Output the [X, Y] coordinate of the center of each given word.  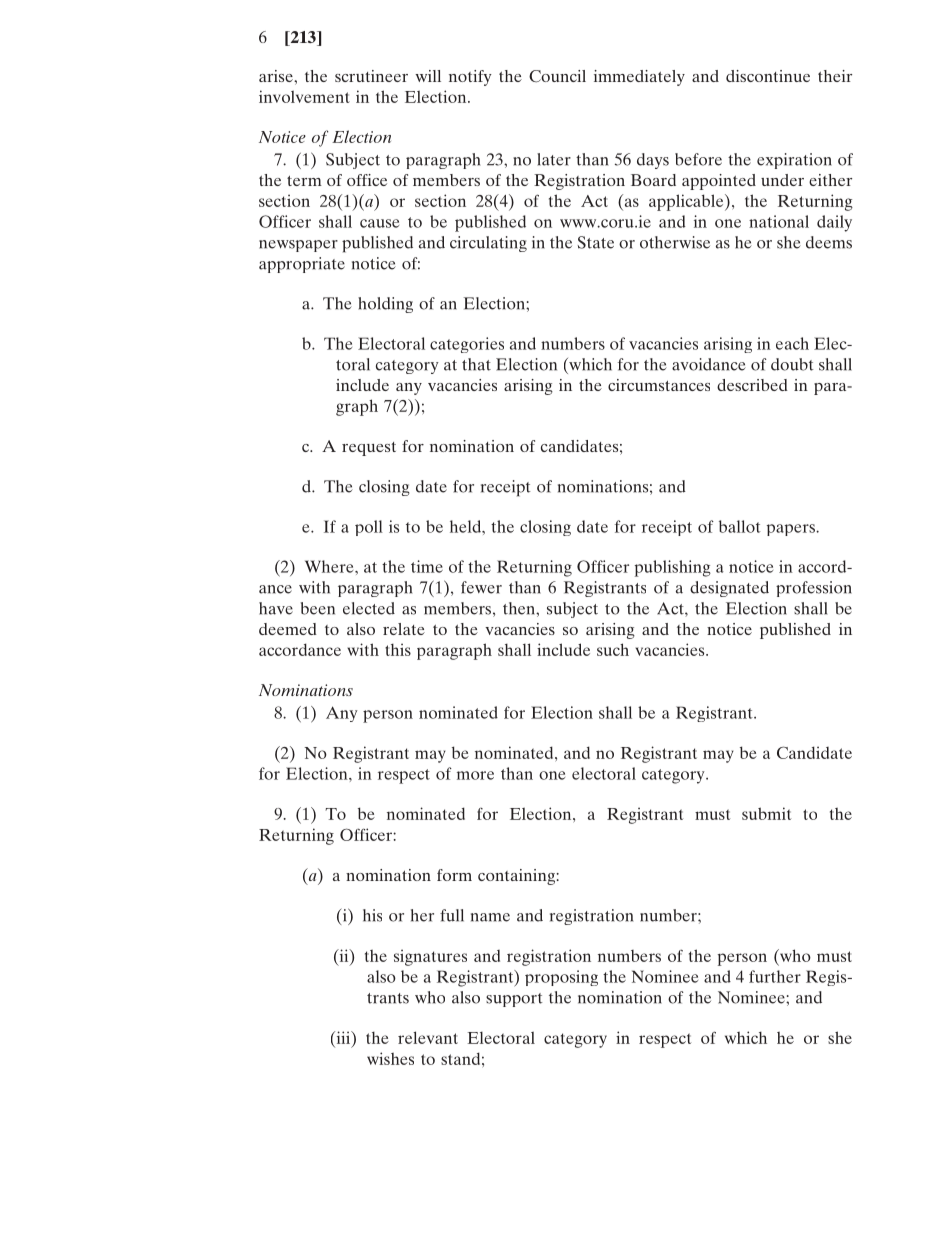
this [398, 649]
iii [343, 1037]
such [613, 649]
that [476, 364]
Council [557, 76]
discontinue [768, 76]
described [752, 385]
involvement [304, 96]
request [369, 449]
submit [767, 813]
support [514, 1000]
